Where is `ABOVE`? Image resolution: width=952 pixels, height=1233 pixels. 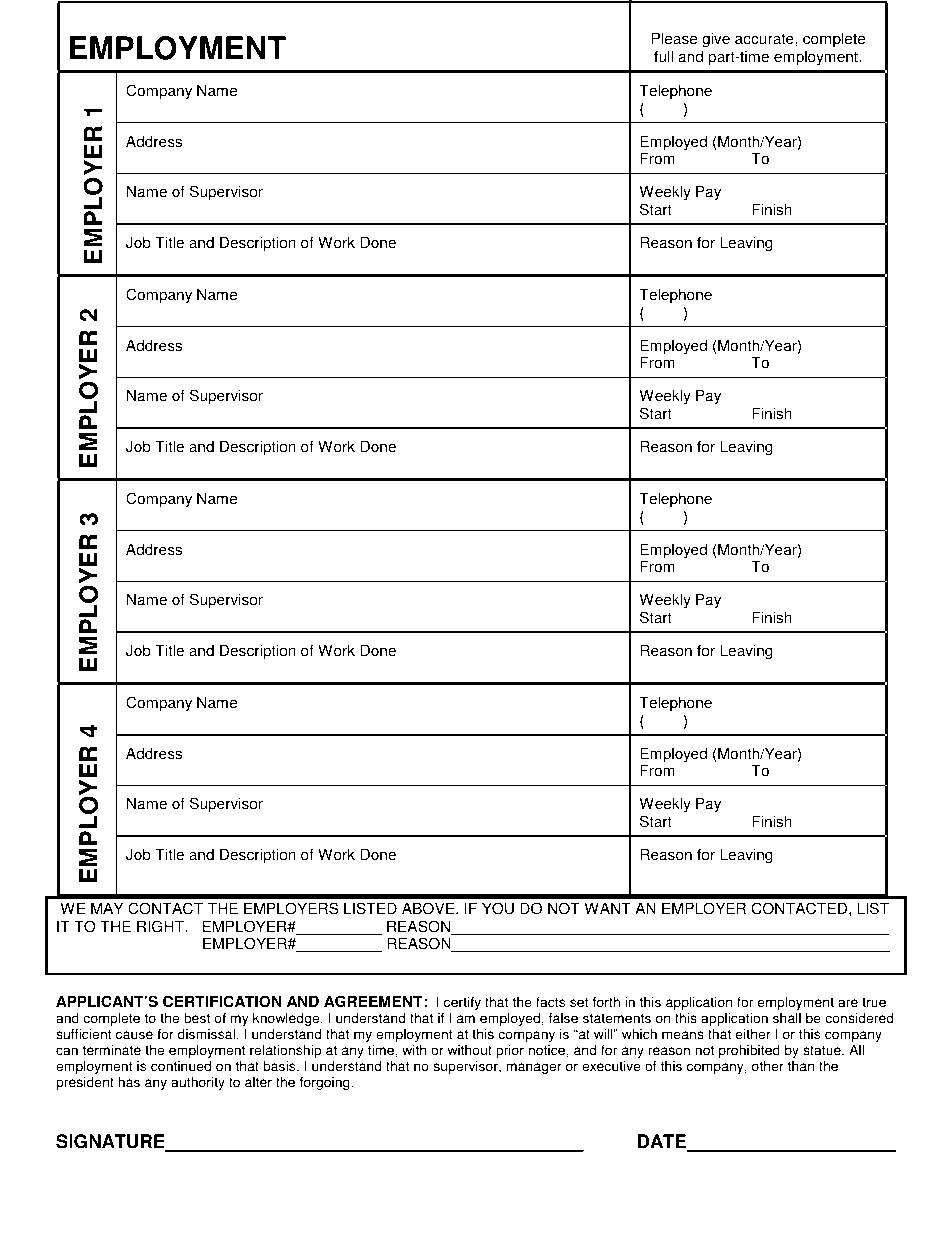 ABOVE is located at coordinates (429, 908).
